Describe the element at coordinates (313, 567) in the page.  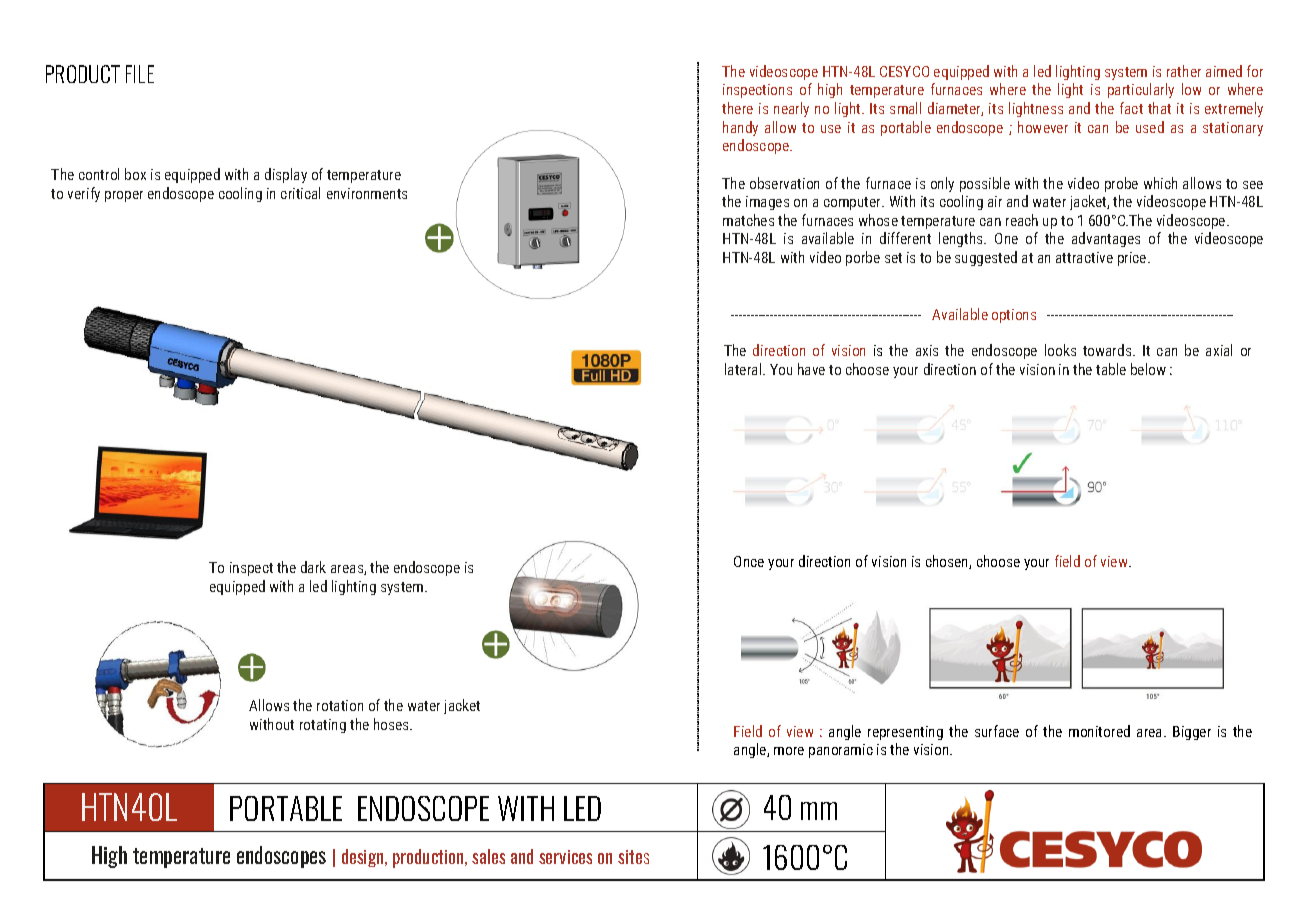
I see `dark` at that location.
